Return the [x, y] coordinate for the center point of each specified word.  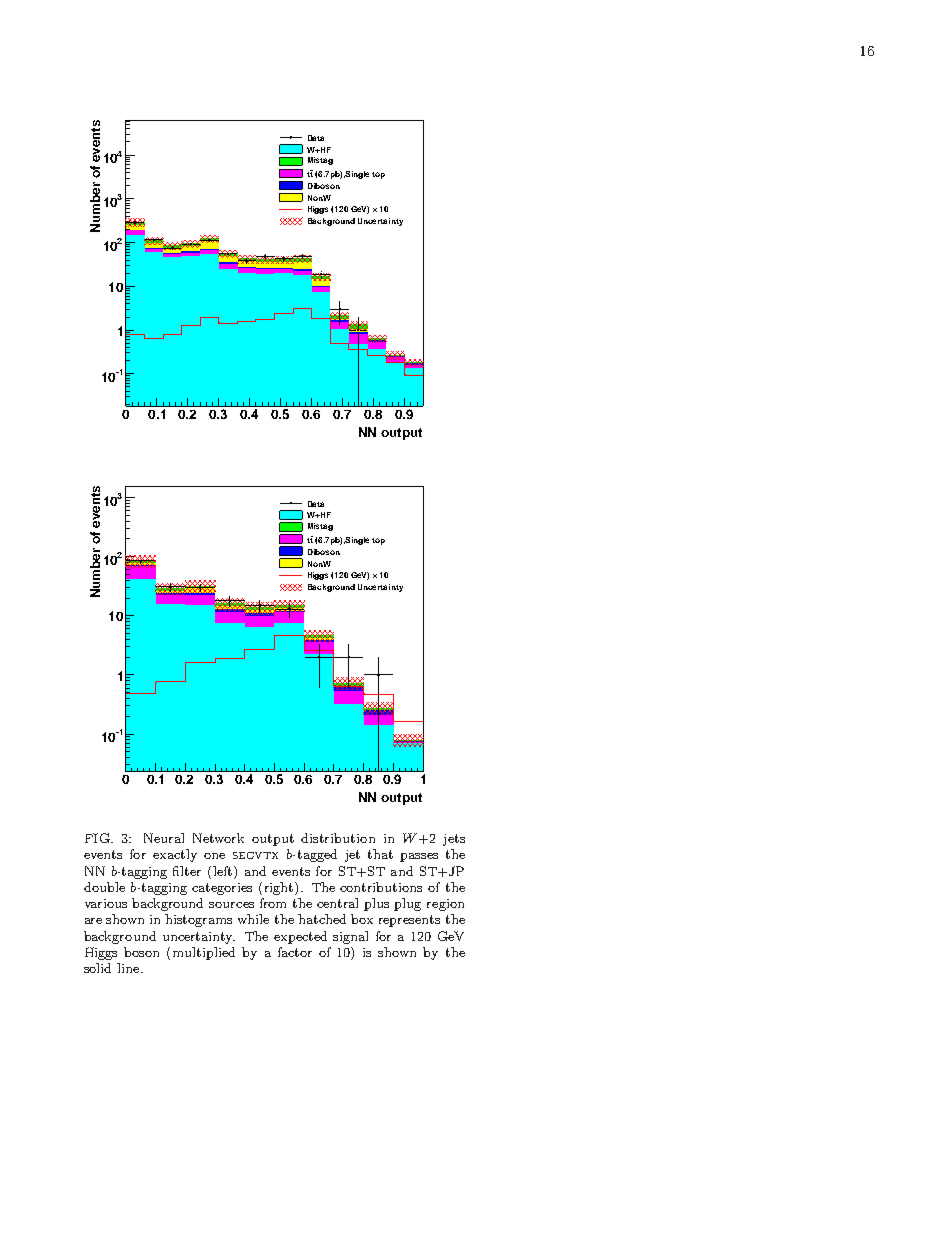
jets [454, 840]
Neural [164, 838]
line [129, 968]
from [273, 903]
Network [218, 838]
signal [350, 937]
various [106, 903]
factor [295, 952]
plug [407, 904]
